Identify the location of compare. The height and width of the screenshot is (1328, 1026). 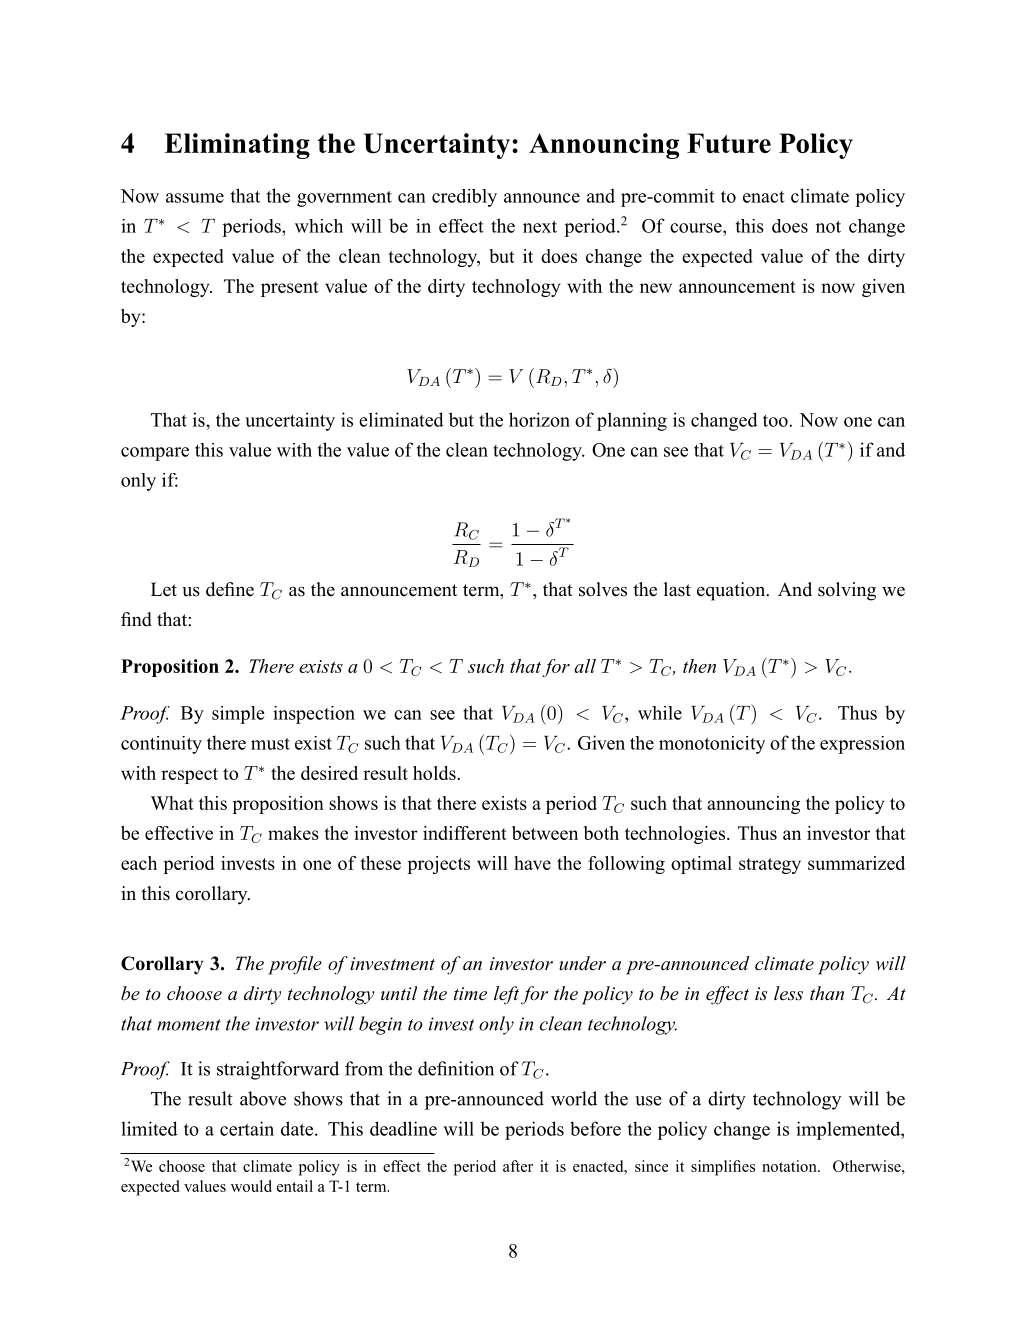
(155, 454).
